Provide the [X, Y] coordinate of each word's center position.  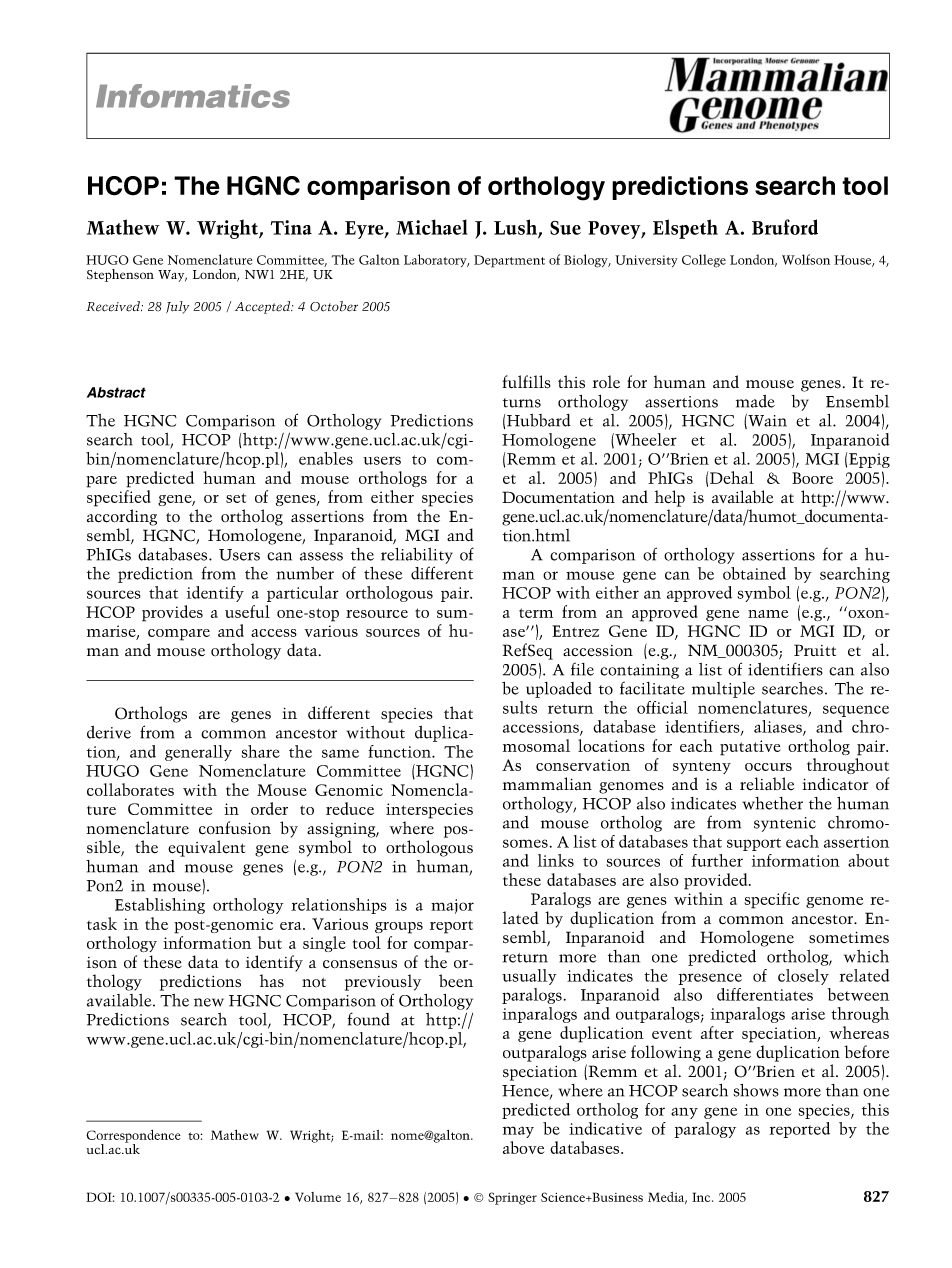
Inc [702, 1197]
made [755, 401]
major [452, 906]
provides [172, 613]
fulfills [526, 382]
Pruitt [815, 650]
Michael [432, 227]
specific [772, 900]
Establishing [160, 906]
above [523, 1147]
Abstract [116, 392]
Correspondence [133, 1137]
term [536, 613]
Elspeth [685, 229]
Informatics [193, 96]
